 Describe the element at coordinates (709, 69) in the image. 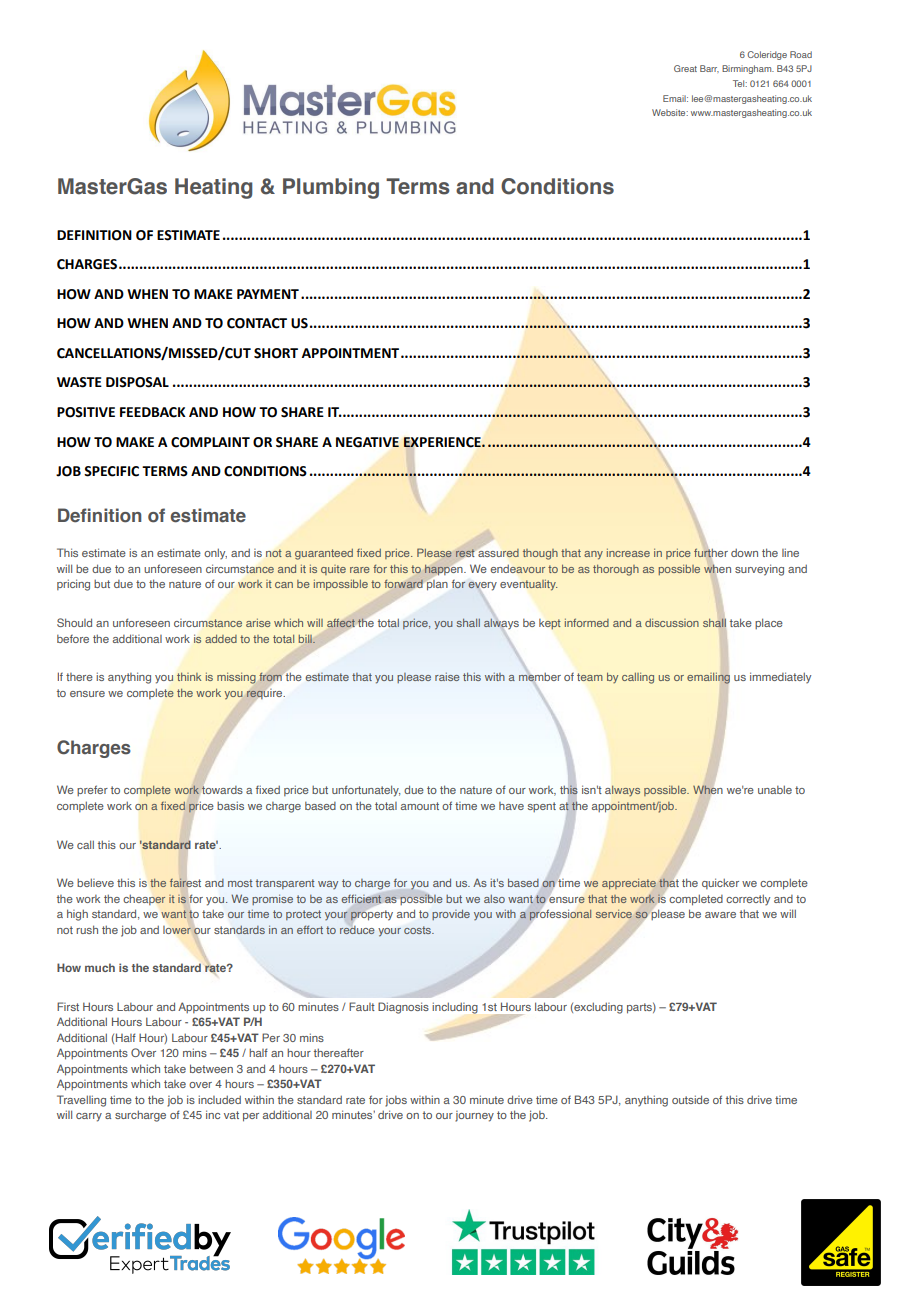

I see `Barr` at that location.
